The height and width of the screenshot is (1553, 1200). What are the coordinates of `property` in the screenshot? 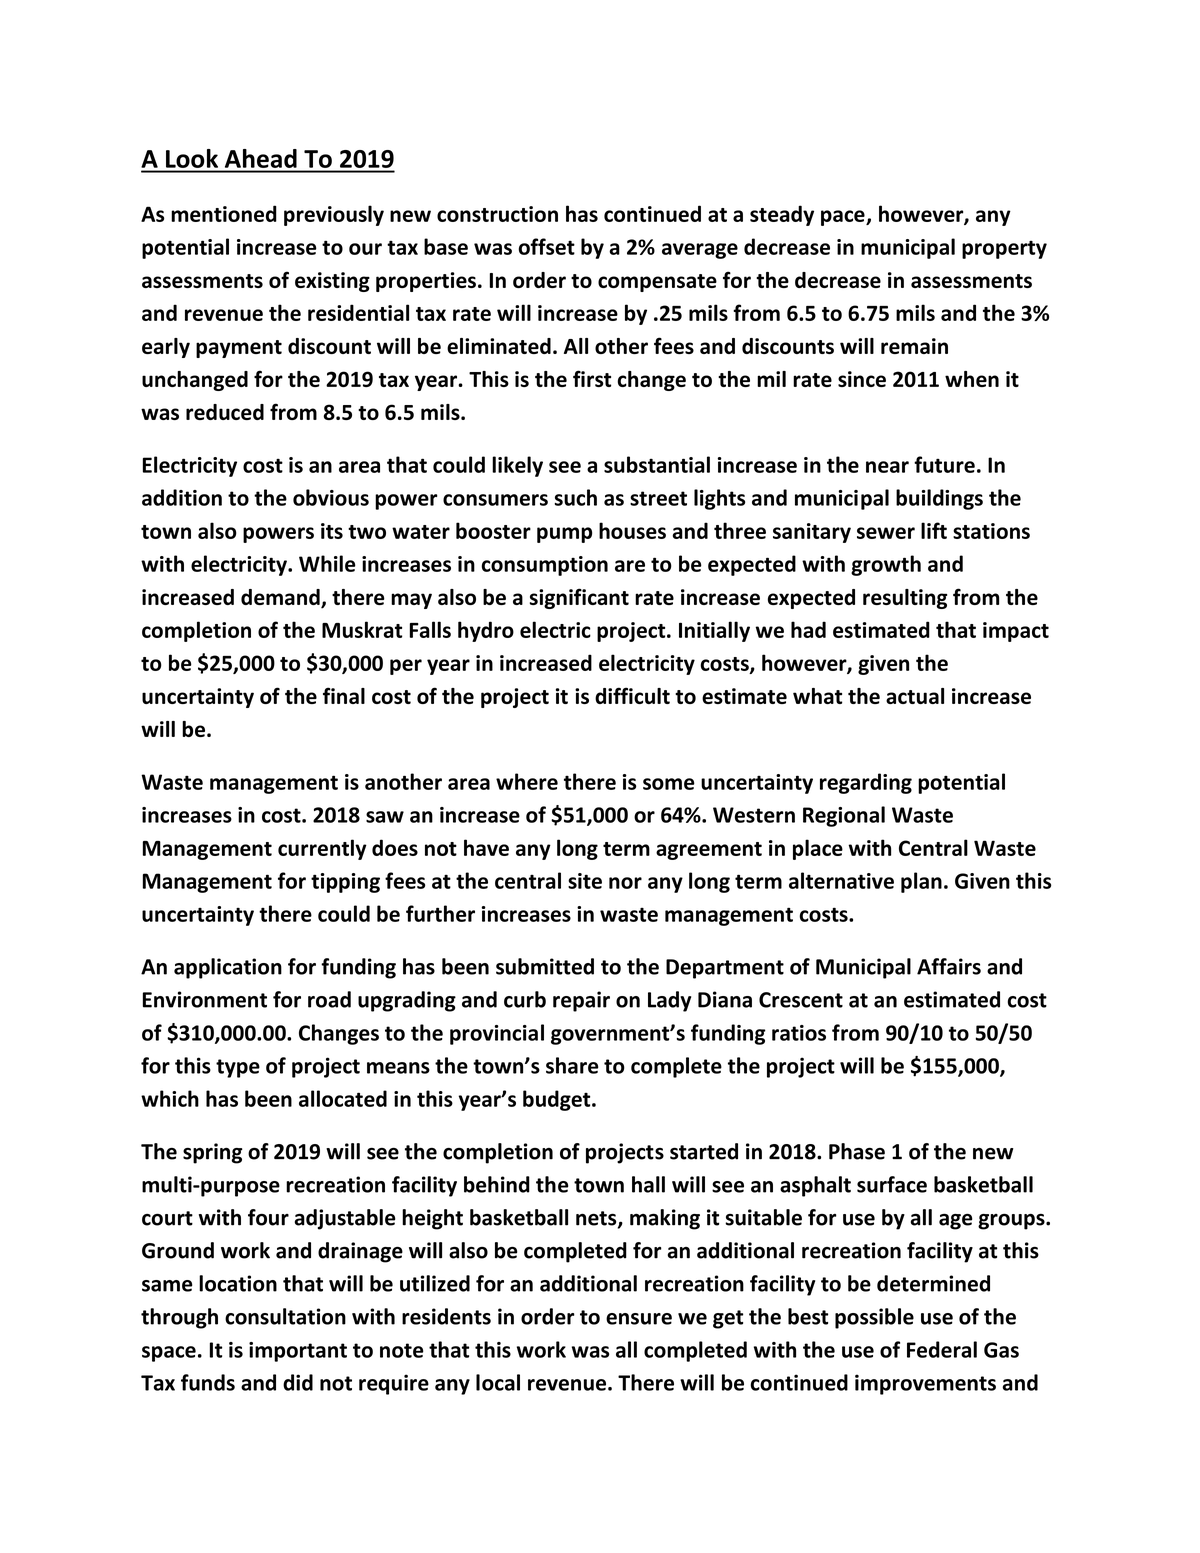 It's located at (1004, 250).
